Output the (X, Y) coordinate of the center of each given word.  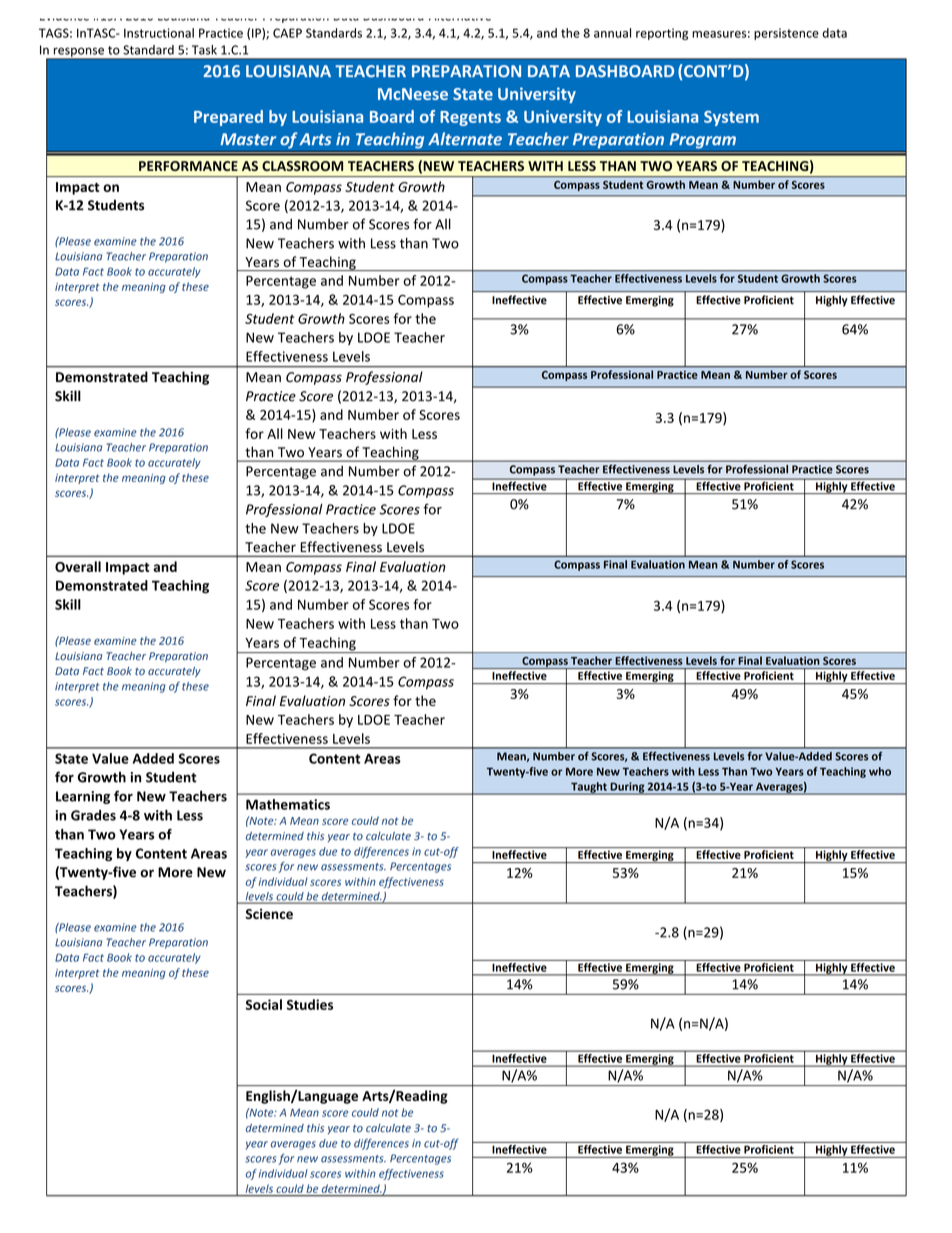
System (731, 118)
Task (204, 50)
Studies (310, 1004)
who (880, 771)
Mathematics (288, 804)
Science (269, 913)
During (627, 788)
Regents (470, 118)
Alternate (465, 139)
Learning (83, 797)
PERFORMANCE (188, 166)
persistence (786, 34)
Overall (78, 566)
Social (264, 1004)
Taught (589, 788)
